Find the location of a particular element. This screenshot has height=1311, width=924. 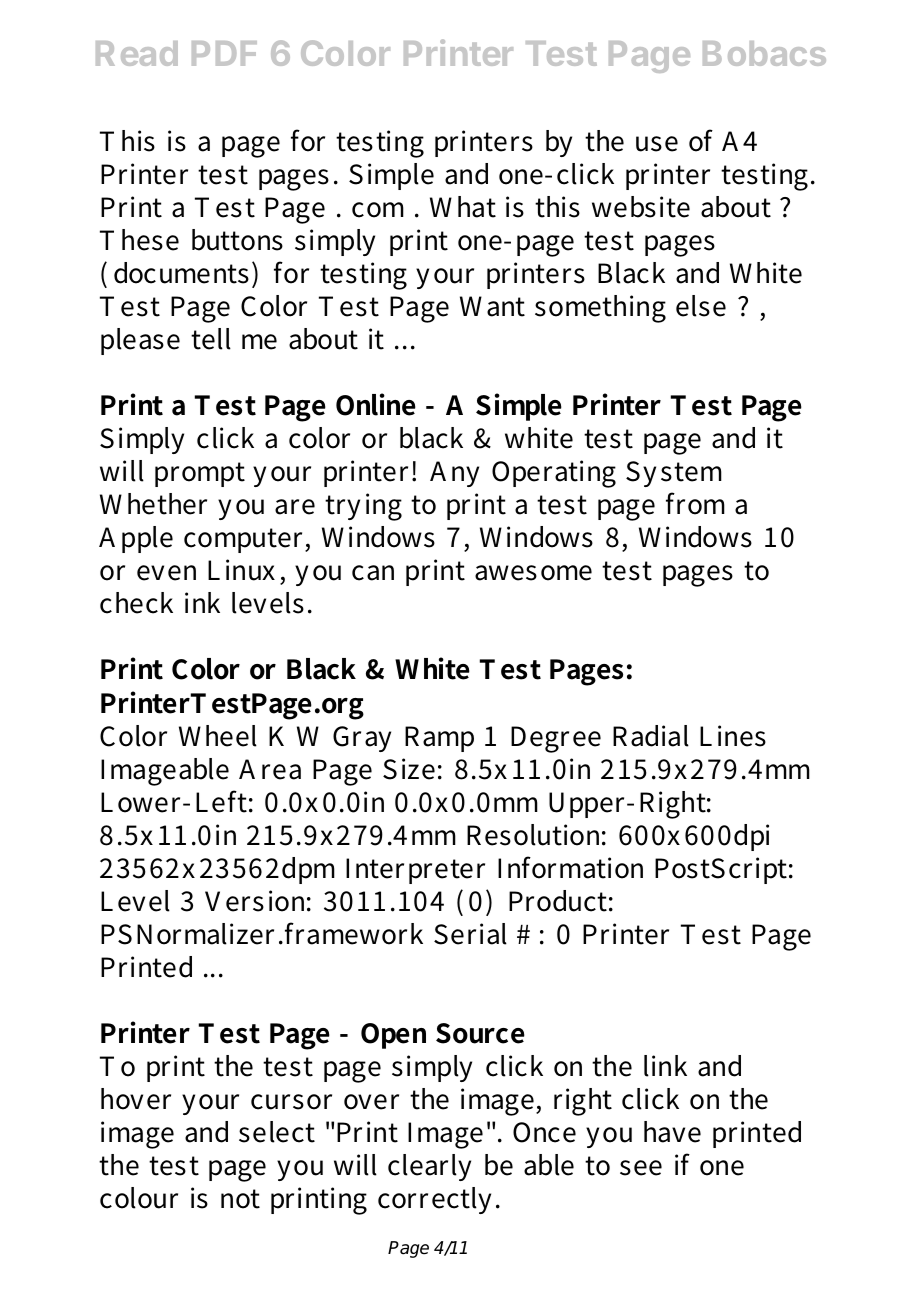

see is located at coordinates (641, 1168).
